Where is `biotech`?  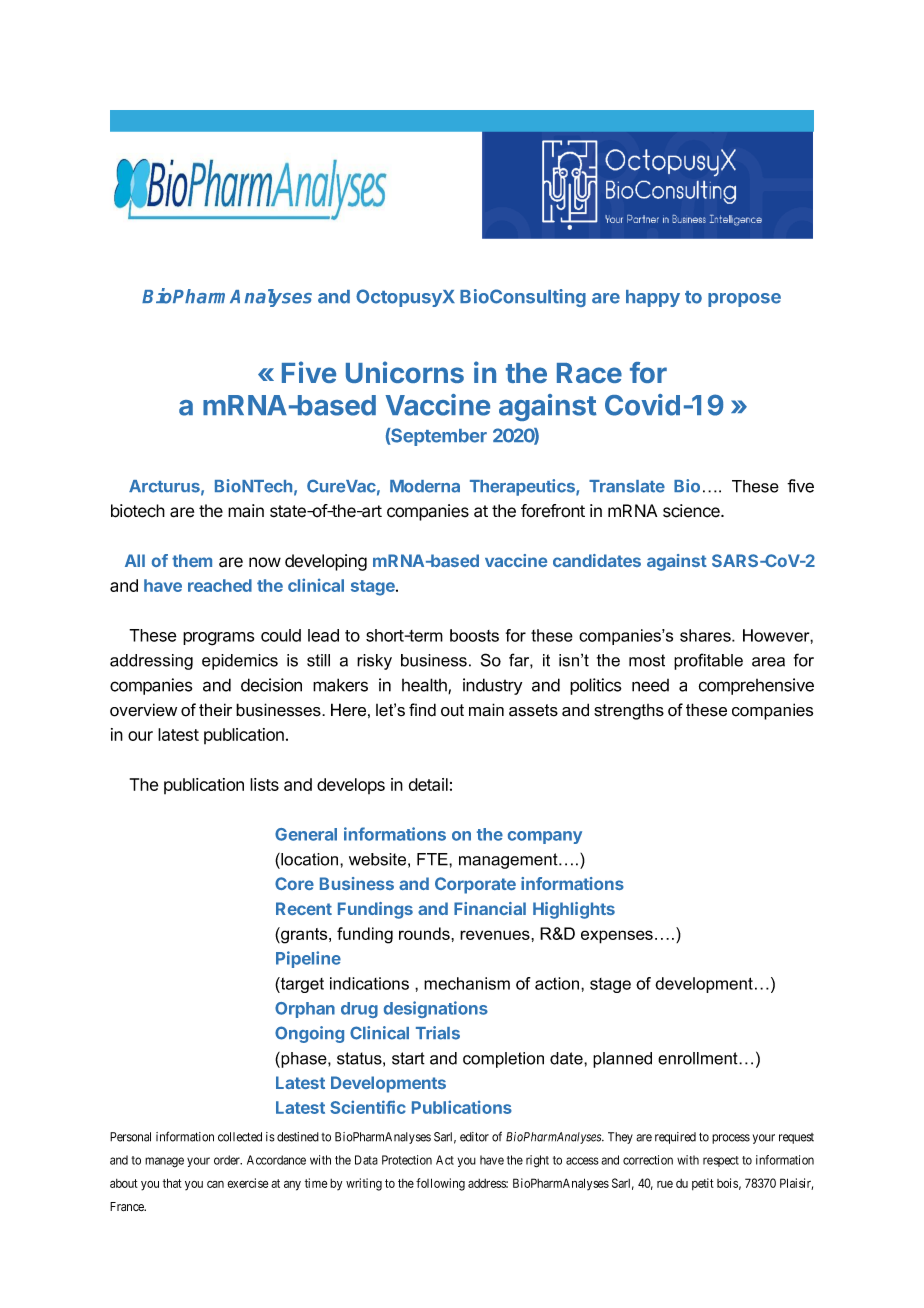 biotech is located at coordinates (138, 511).
